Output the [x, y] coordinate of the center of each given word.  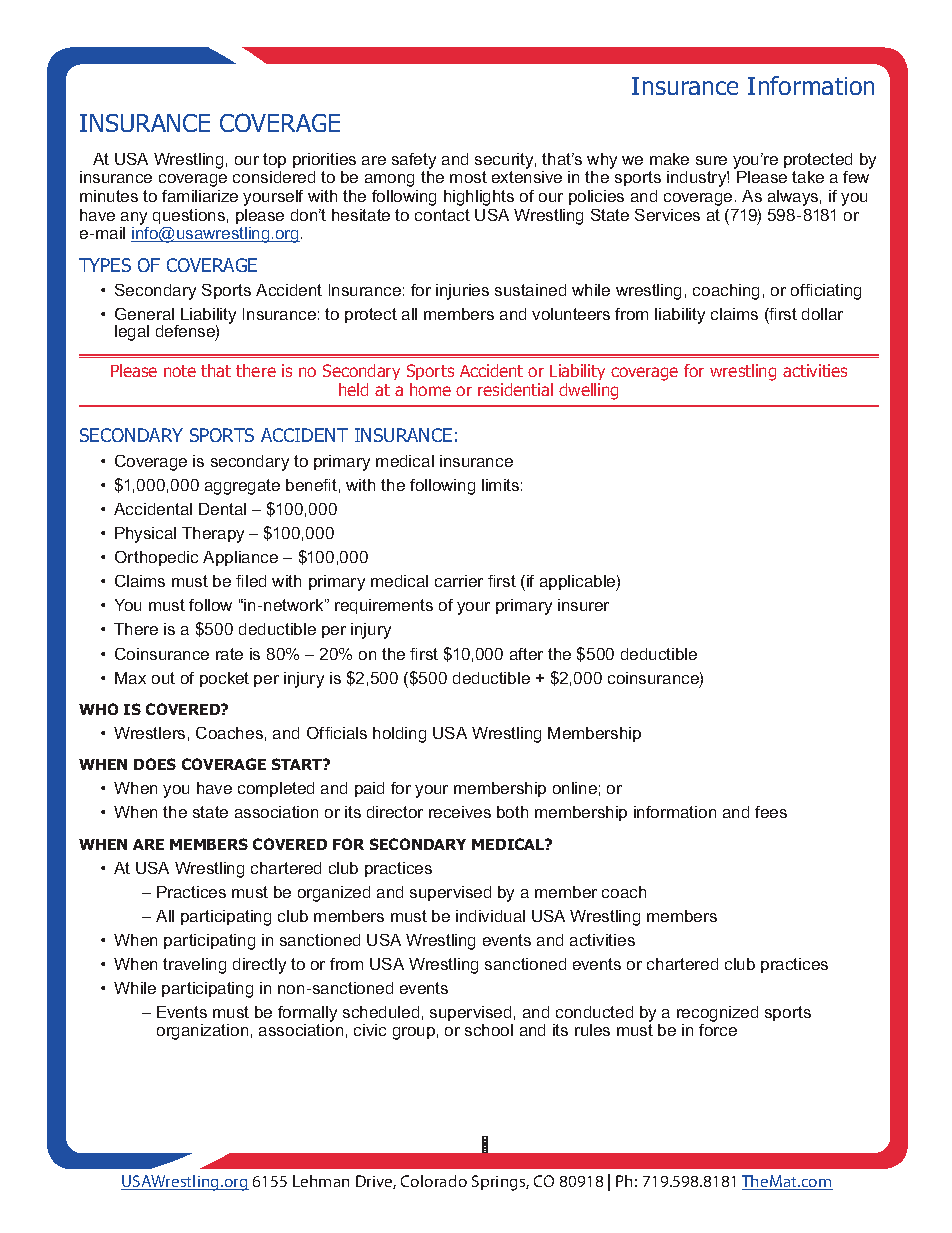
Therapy [213, 535]
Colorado [434, 1181]
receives [460, 812]
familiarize [200, 196]
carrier [459, 581]
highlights [479, 198]
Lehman [321, 1181]
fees [771, 812]
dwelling [588, 391]
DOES [155, 764]
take [808, 177]
